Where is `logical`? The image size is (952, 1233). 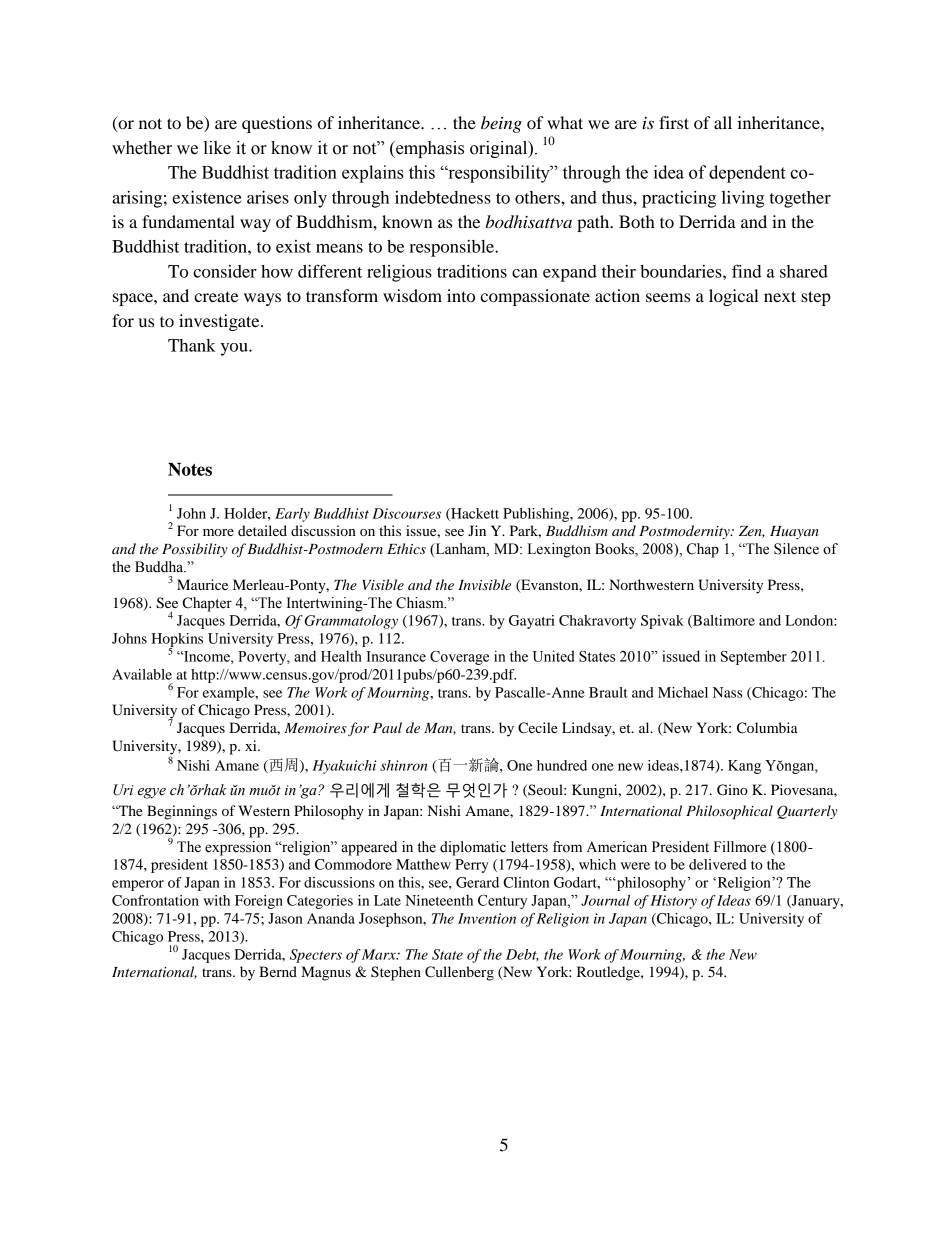 logical is located at coordinates (734, 297).
